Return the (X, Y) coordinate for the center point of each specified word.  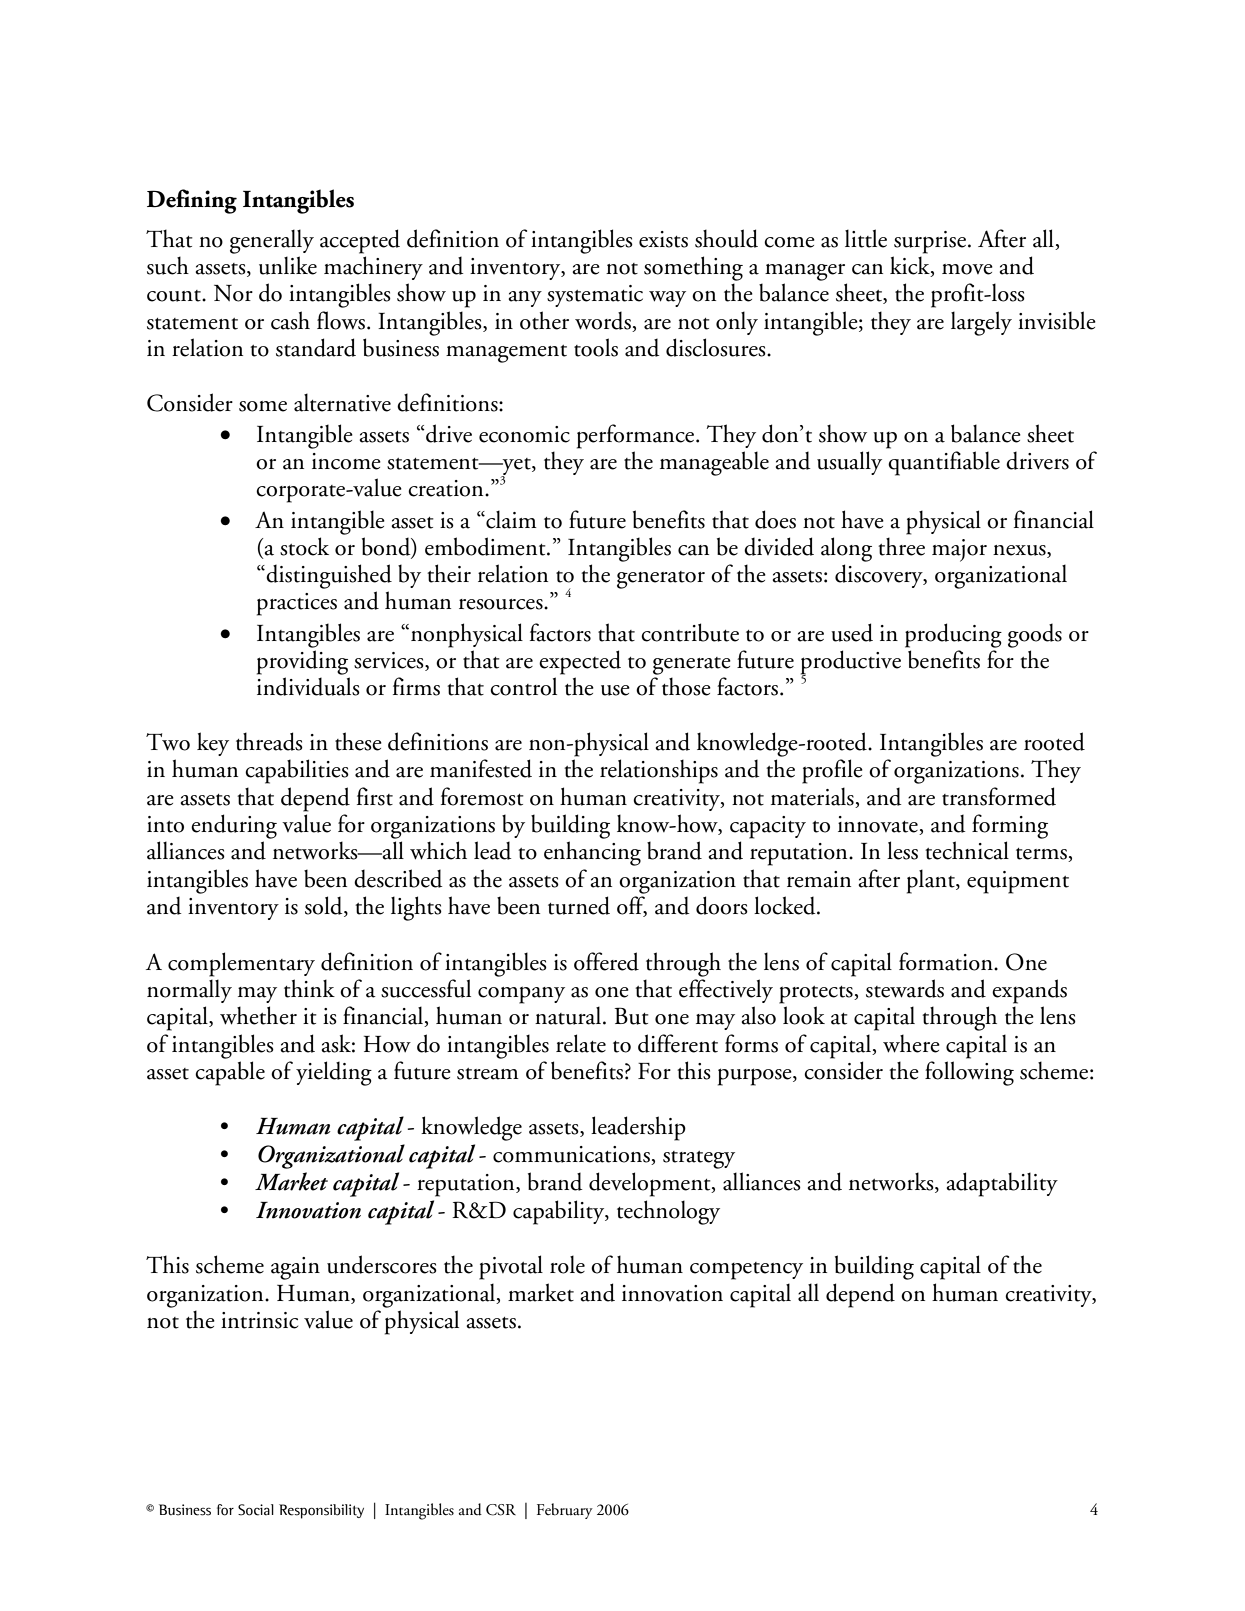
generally (272, 241)
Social (256, 1510)
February (565, 1511)
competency (746, 1271)
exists (663, 239)
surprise (930, 242)
